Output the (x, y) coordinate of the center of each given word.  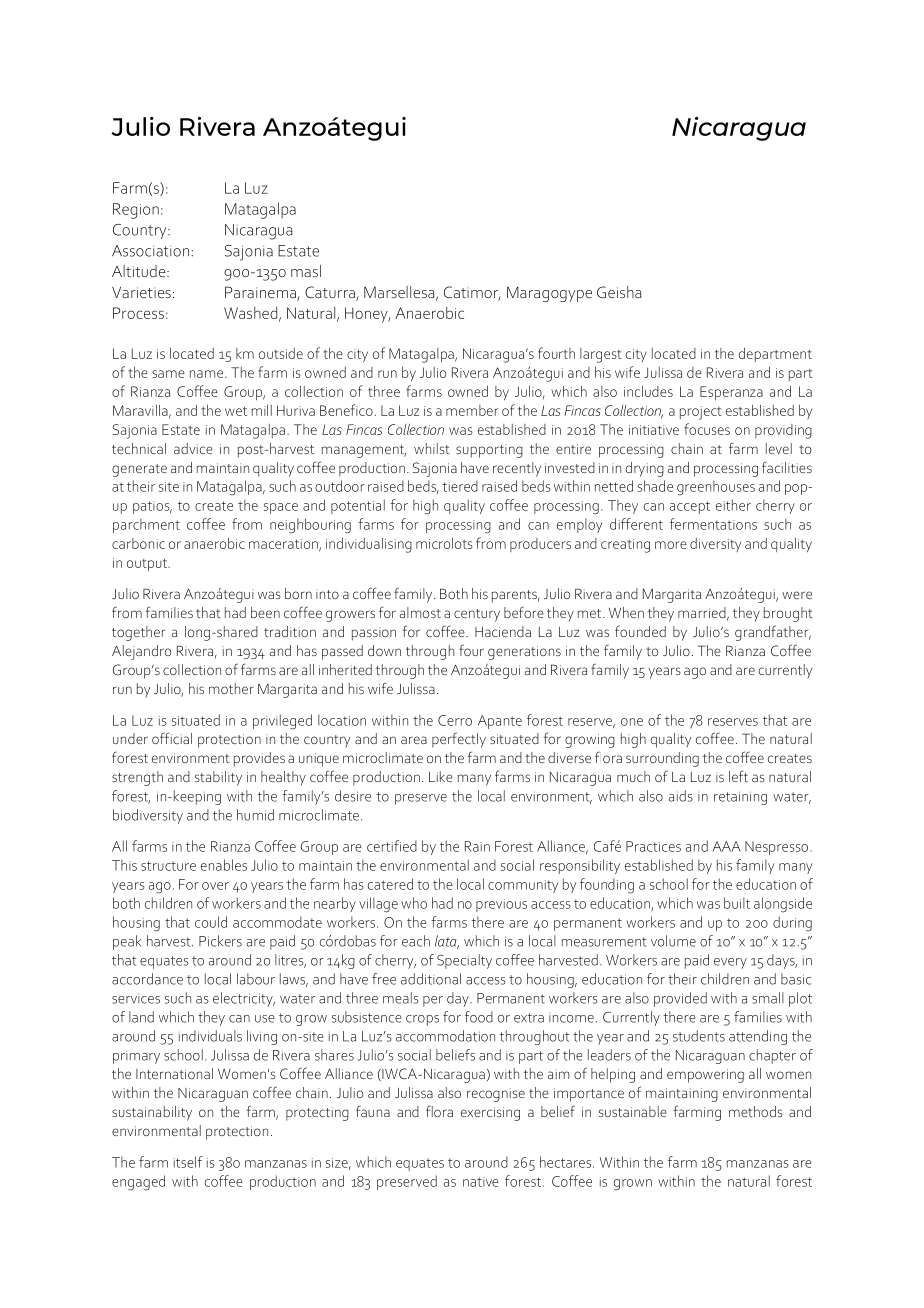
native (481, 1182)
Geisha (619, 292)
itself (188, 1162)
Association (150, 251)
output (148, 565)
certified (392, 846)
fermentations (713, 524)
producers (540, 545)
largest (601, 355)
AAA (727, 846)
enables (224, 865)
